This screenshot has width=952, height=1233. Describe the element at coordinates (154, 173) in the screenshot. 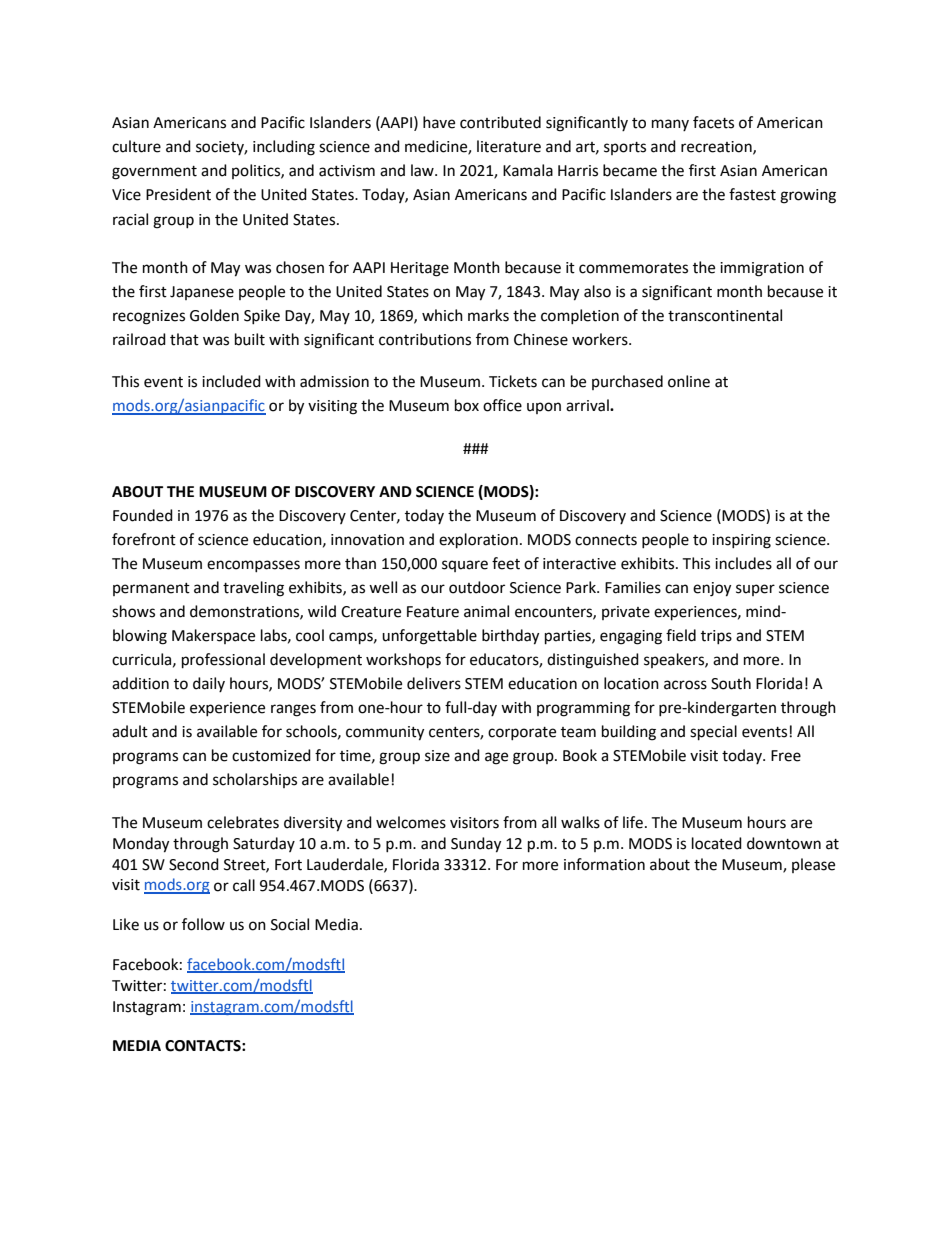

I see `government` at that location.
